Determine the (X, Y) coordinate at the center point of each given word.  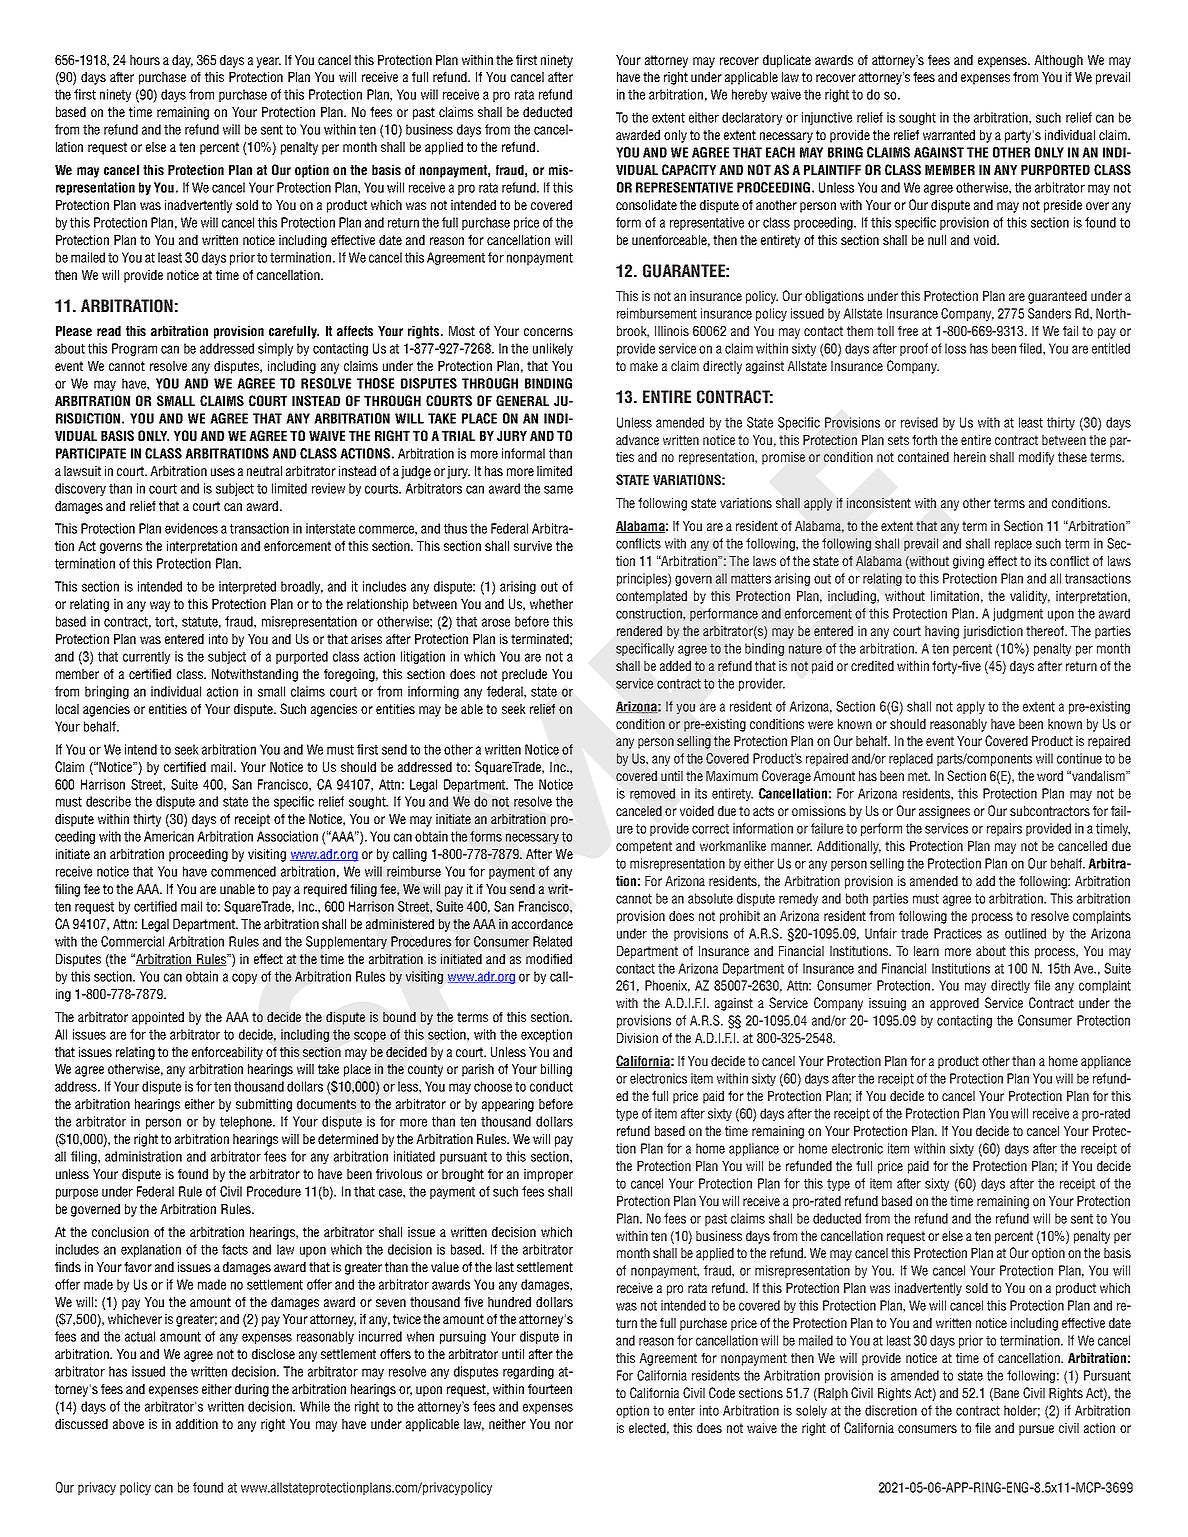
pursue (1036, 1430)
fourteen (550, 1389)
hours (145, 60)
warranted (949, 135)
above (128, 1424)
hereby (749, 95)
